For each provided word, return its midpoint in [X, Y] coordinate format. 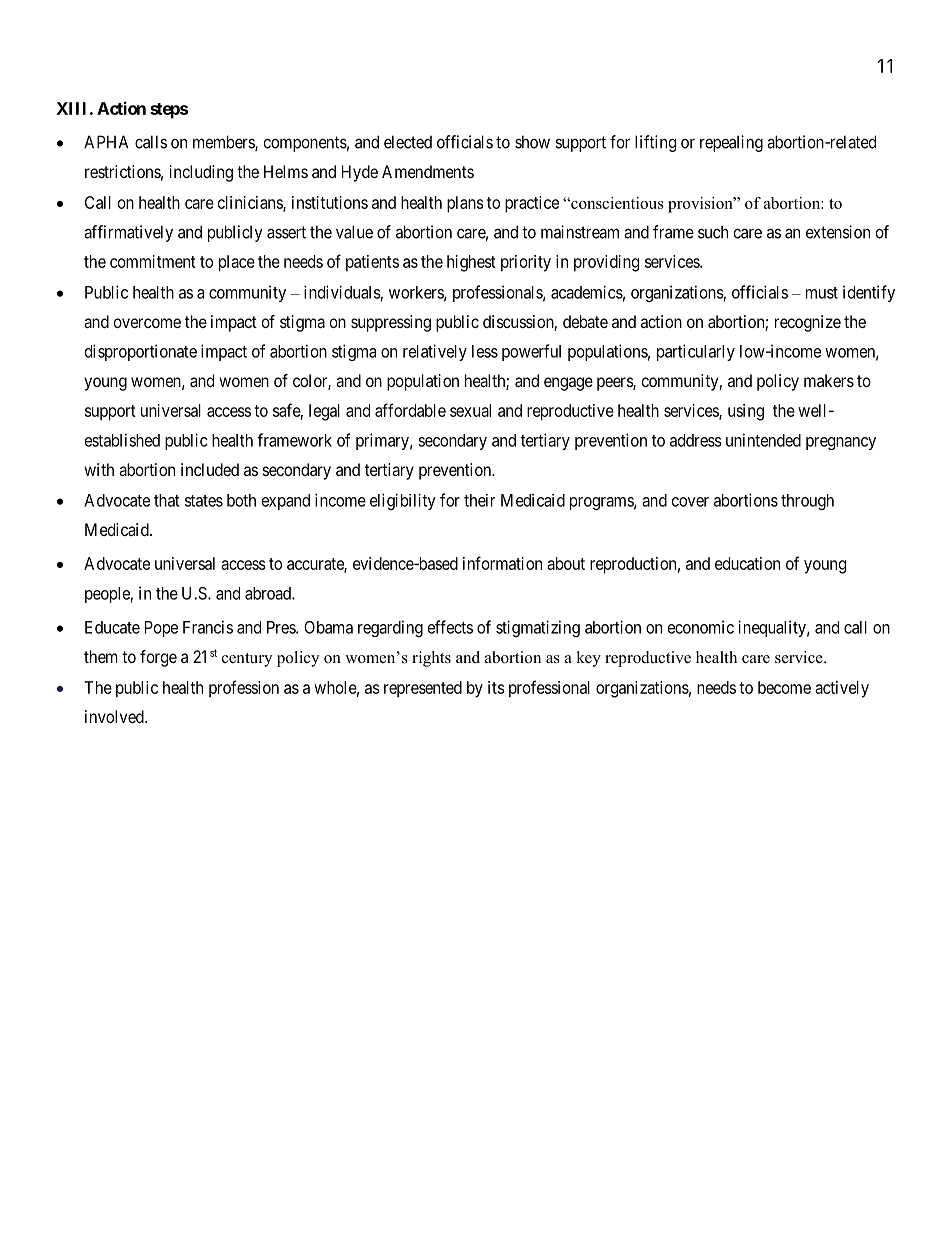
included [210, 469]
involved [115, 716]
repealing [731, 143]
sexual [470, 410]
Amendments [428, 171]
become [784, 687]
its [496, 687]
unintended [763, 440]
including [201, 173]
